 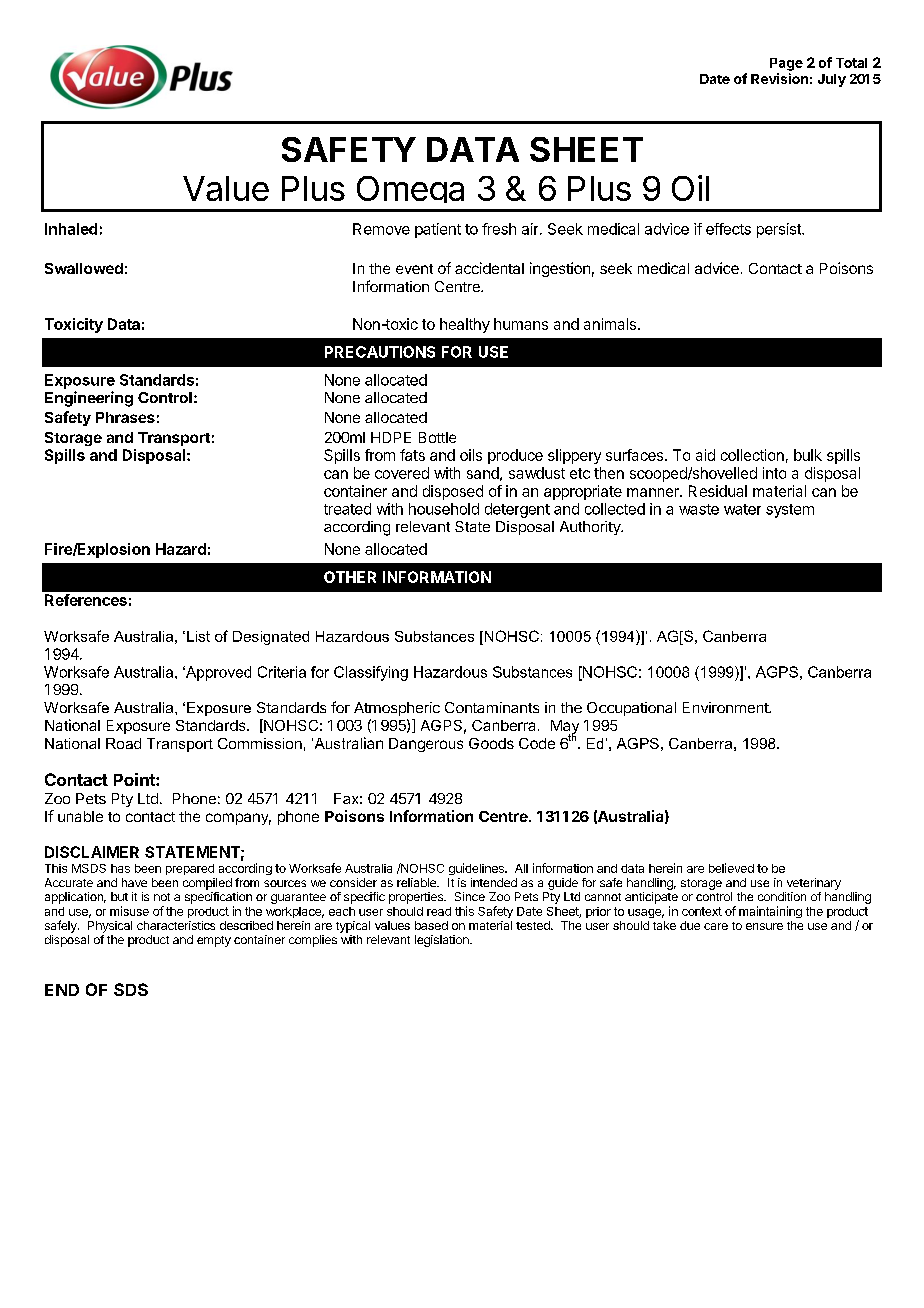 What do you see at coordinates (491, 743) in the screenshot?
I see `Goods` at bounding box center [491, 743].
